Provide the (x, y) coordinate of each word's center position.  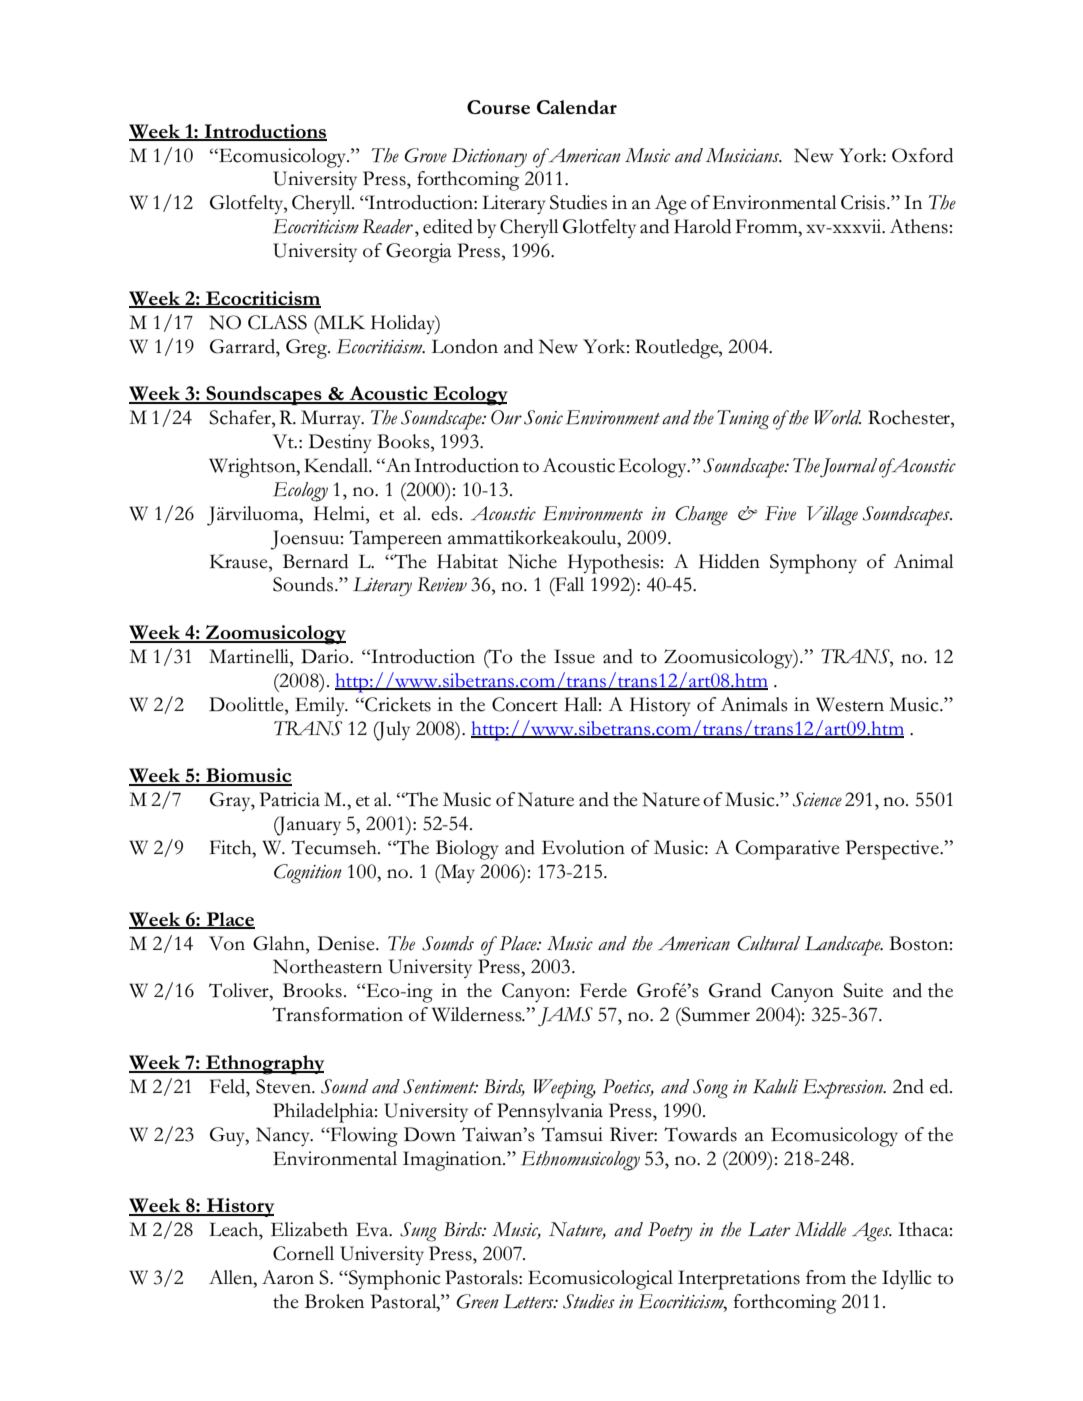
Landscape (844, 946)
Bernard (315, 561)
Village (832, 516)
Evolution (583, 847)
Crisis (864, 202)
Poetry (670, 1231)
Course (498, 107)
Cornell (303, 1253)
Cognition (308, 874)
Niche (532, 561)
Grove (425, 155)
